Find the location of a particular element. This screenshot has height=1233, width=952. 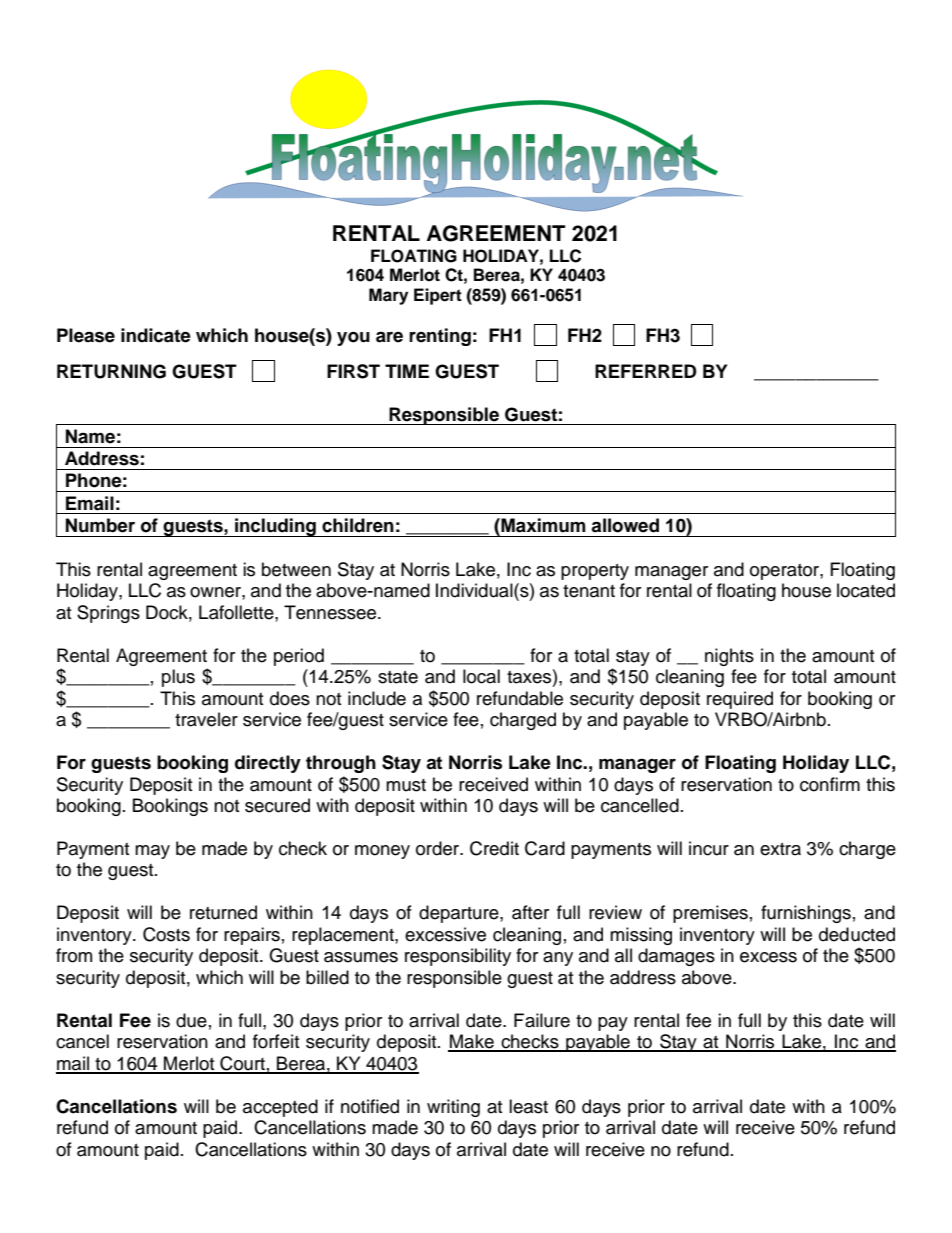

REFERRED is located at coordinates (646, 371).
